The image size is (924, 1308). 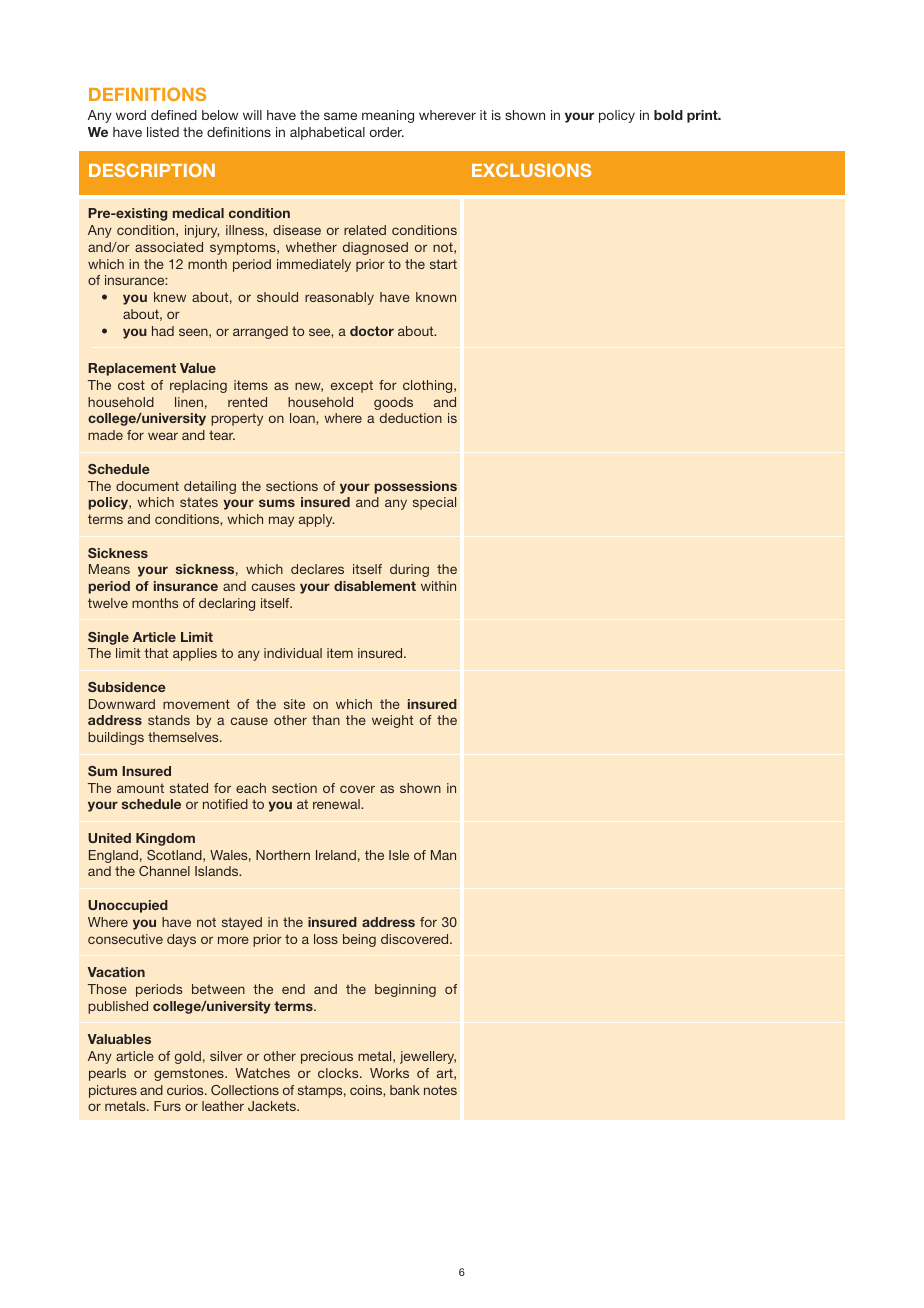 What do you see at coordinates (190, 1074) in the screenshot?
I see `gemstones` at bounding box center [190, 1074].
